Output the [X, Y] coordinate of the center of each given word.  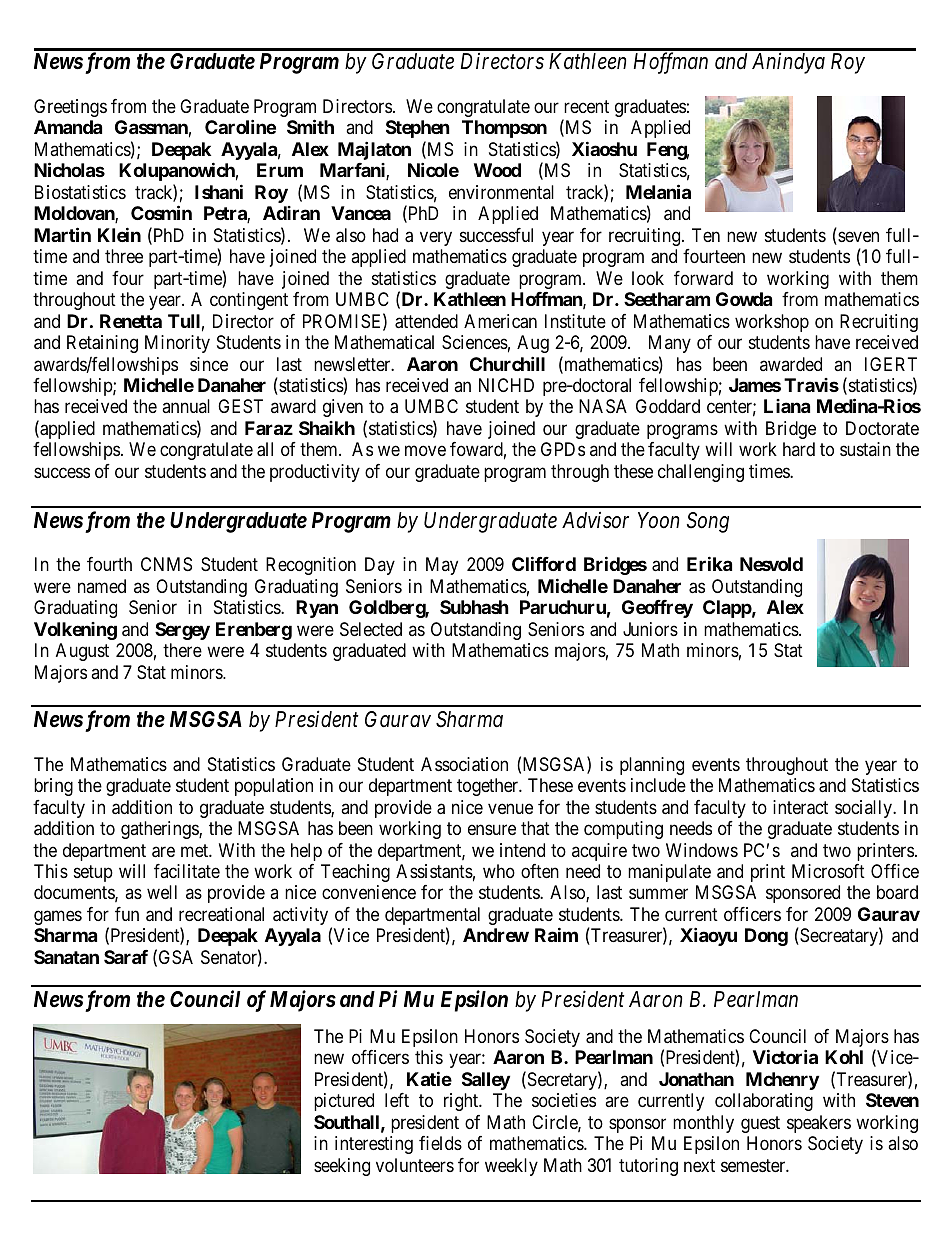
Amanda [68, 127]
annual [186, 406]
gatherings [160, 830]
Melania [658, 191]
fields [440, 1143]
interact [800, 807]
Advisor [595, 520]
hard [799, 449]
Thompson [504, 129]
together [489, 787]
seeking [342, 1167]
